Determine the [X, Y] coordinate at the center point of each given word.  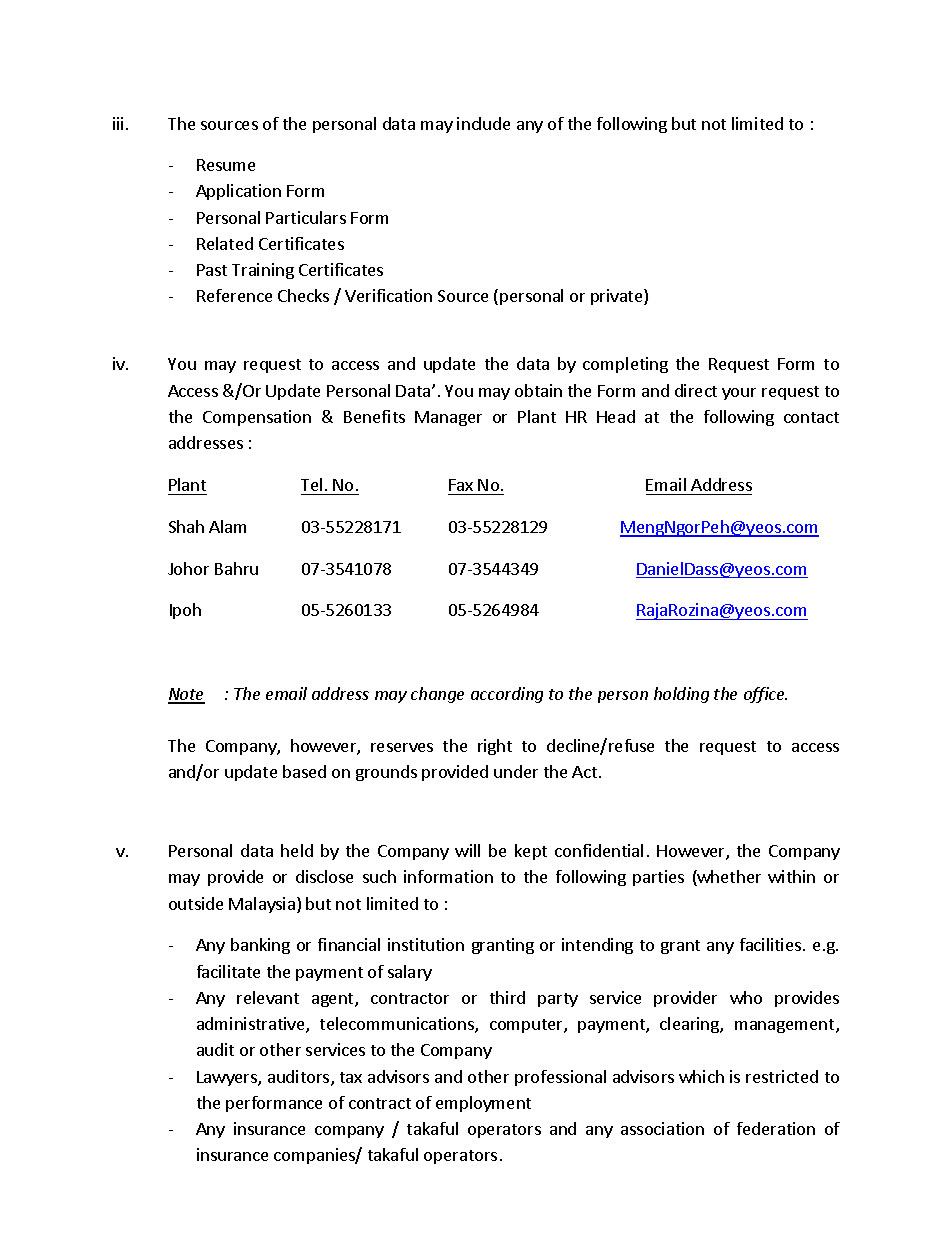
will [467, 850]
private [618, 297]
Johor [188, 568]
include [483, 123]
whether [728, 878]
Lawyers [228, 1078]
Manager [448, 418]
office [765, 695]
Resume [226, 165]
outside [196, 903]
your [739, 394]
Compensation [257, 418]
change [437, 695]
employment [483, 1104]
